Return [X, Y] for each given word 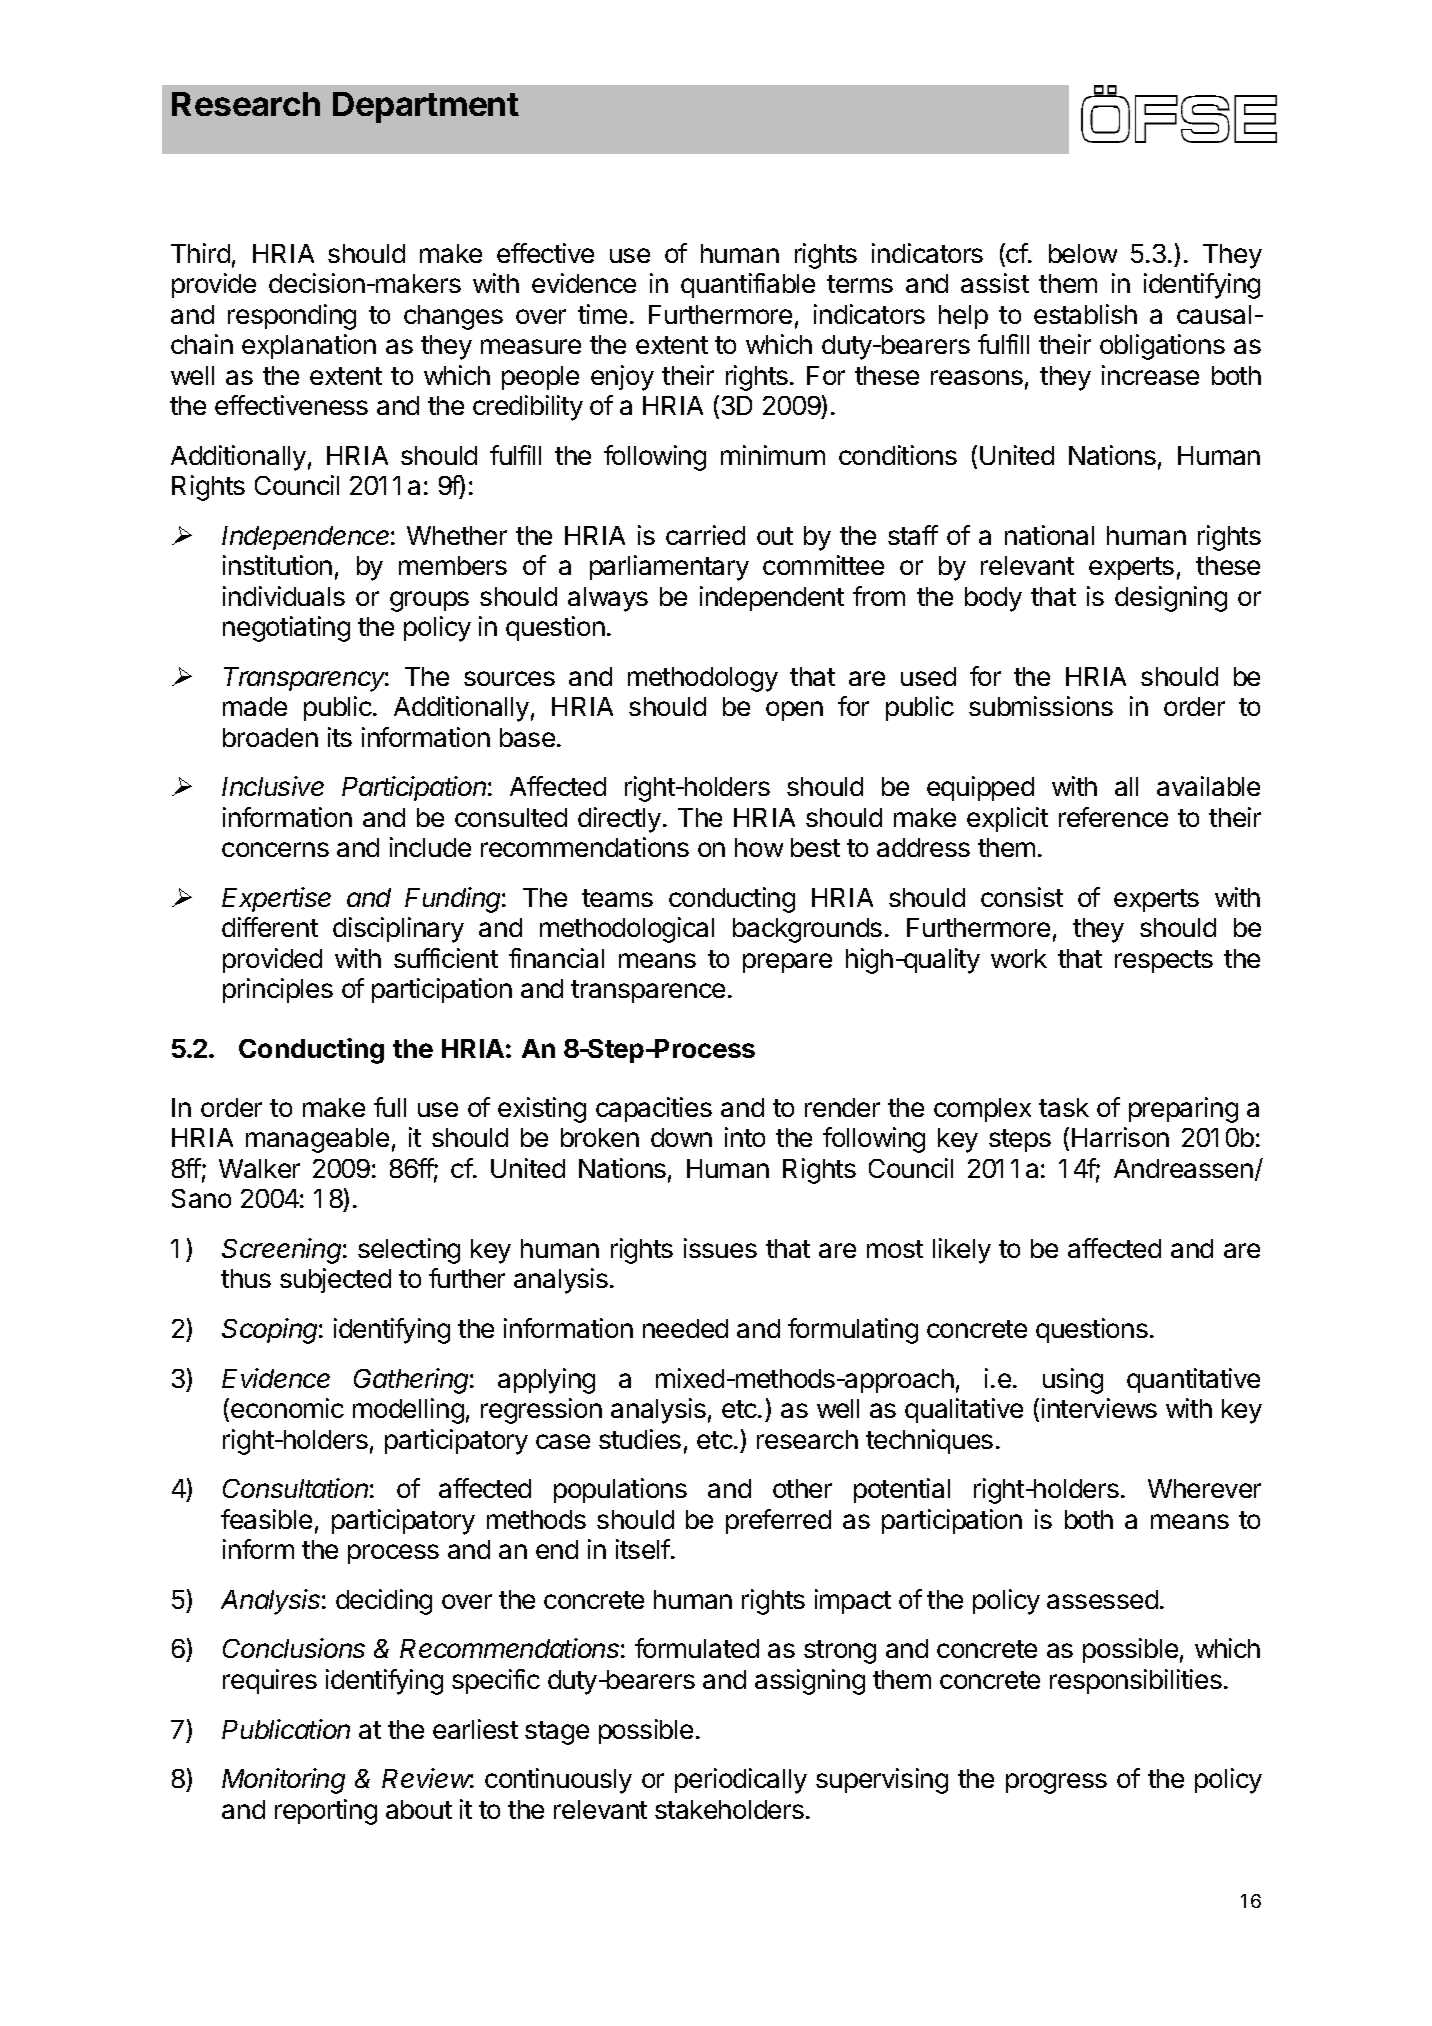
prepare [787, 963]
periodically [741, 1781]
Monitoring [283, 1781]
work [1019, 958]
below [1083, 253]
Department [426, 107]
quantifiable [748, 285]
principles [278, 990]
